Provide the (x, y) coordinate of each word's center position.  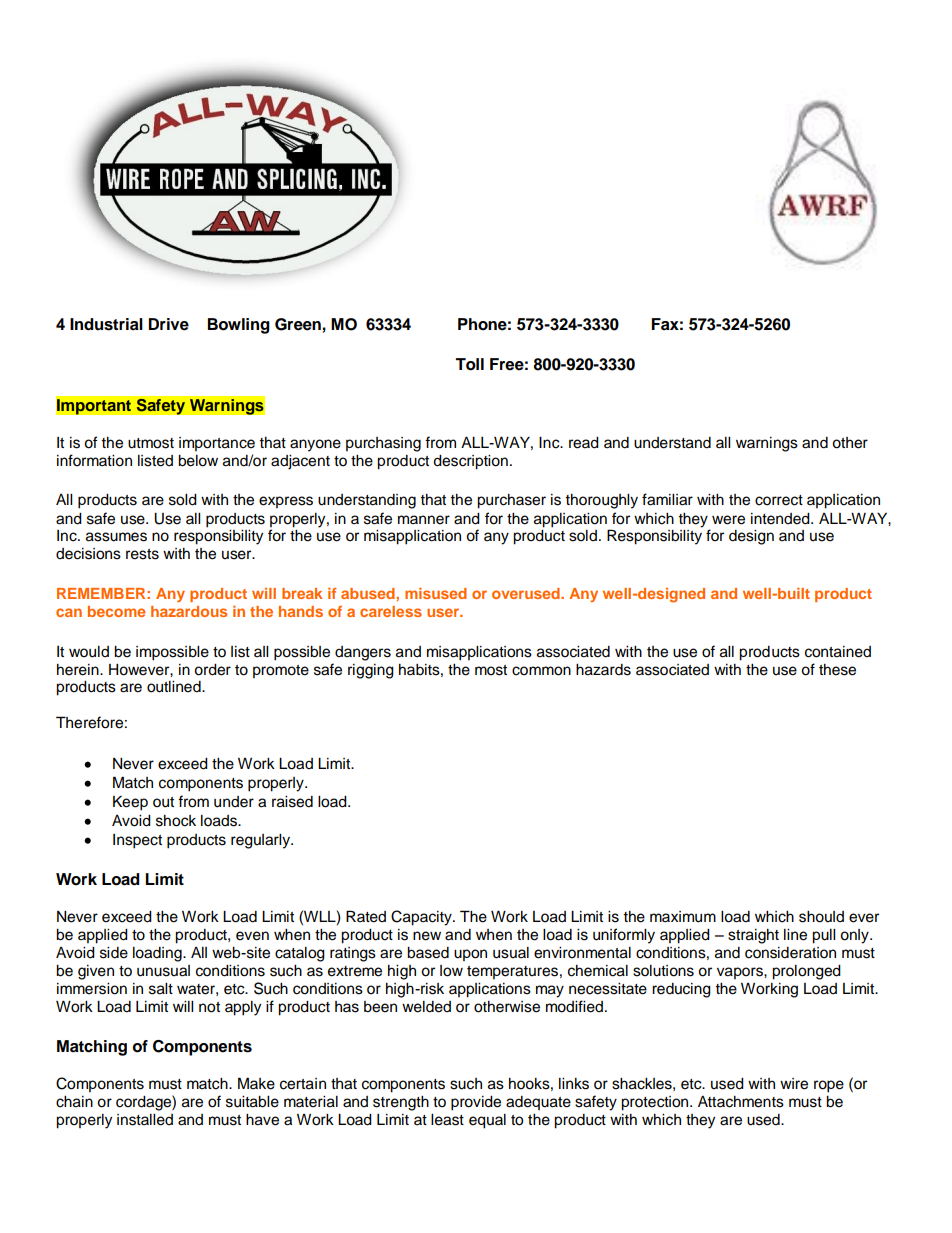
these (837, 670)
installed (145, 1120)
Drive (168, 324)
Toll (469, 364)
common (541, 671)
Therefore (89, 722)
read (584, 443)
